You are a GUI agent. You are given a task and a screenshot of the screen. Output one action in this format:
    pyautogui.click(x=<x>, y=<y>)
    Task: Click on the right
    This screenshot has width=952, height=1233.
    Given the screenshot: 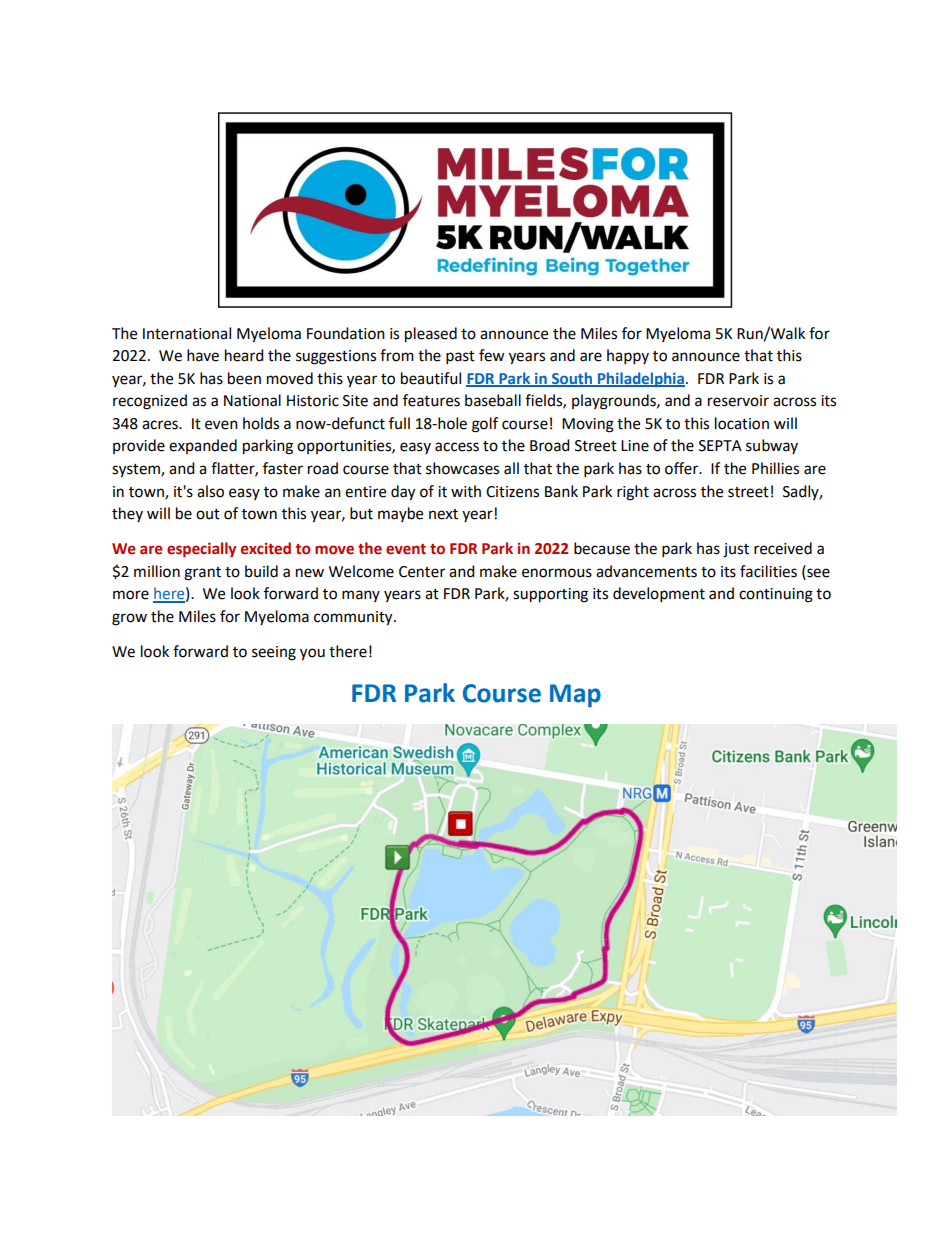 What is the action you would take?
    pyautogui.click(x=633, y=493)
